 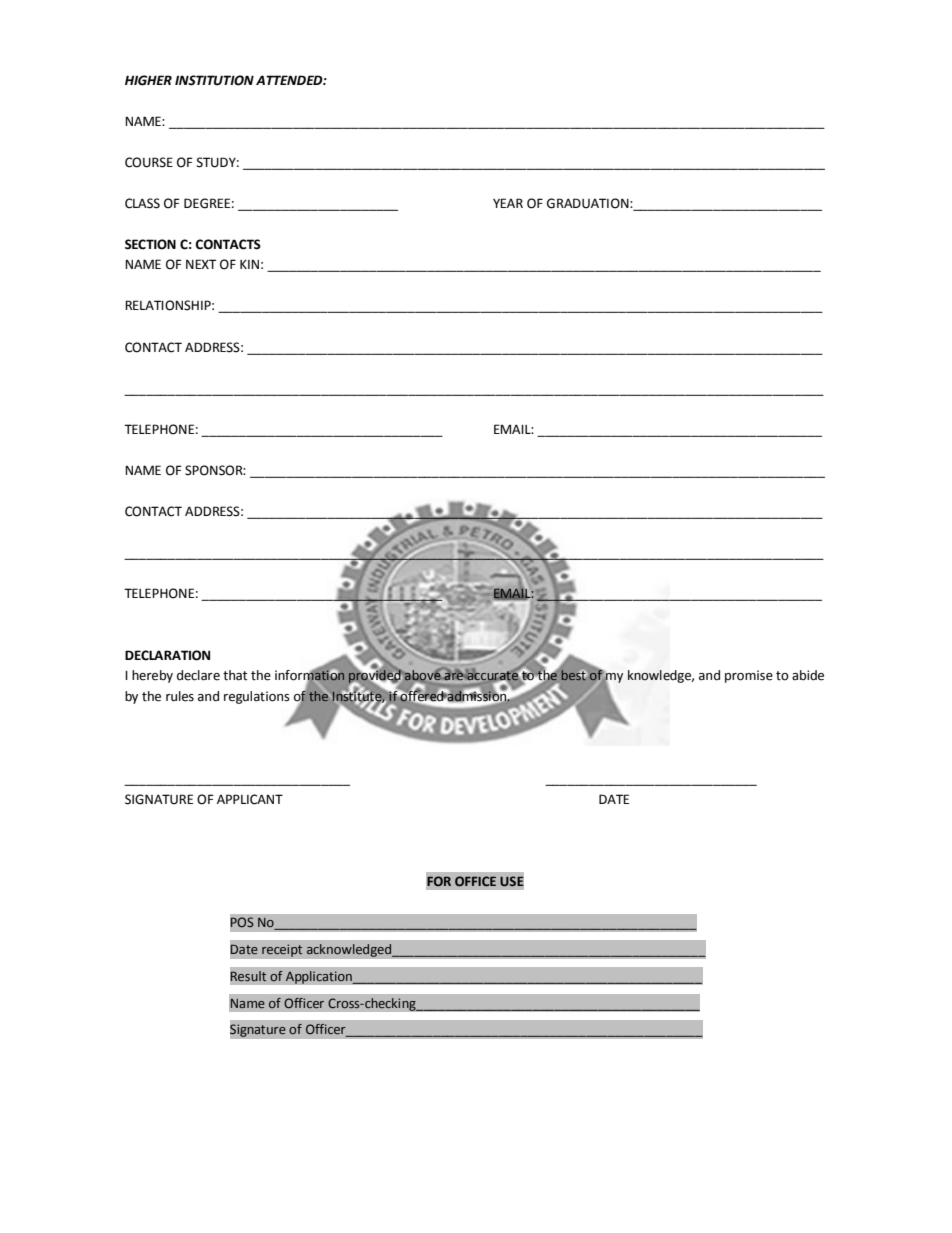 I want to click on SECTION, so click(x=150, y=244).
